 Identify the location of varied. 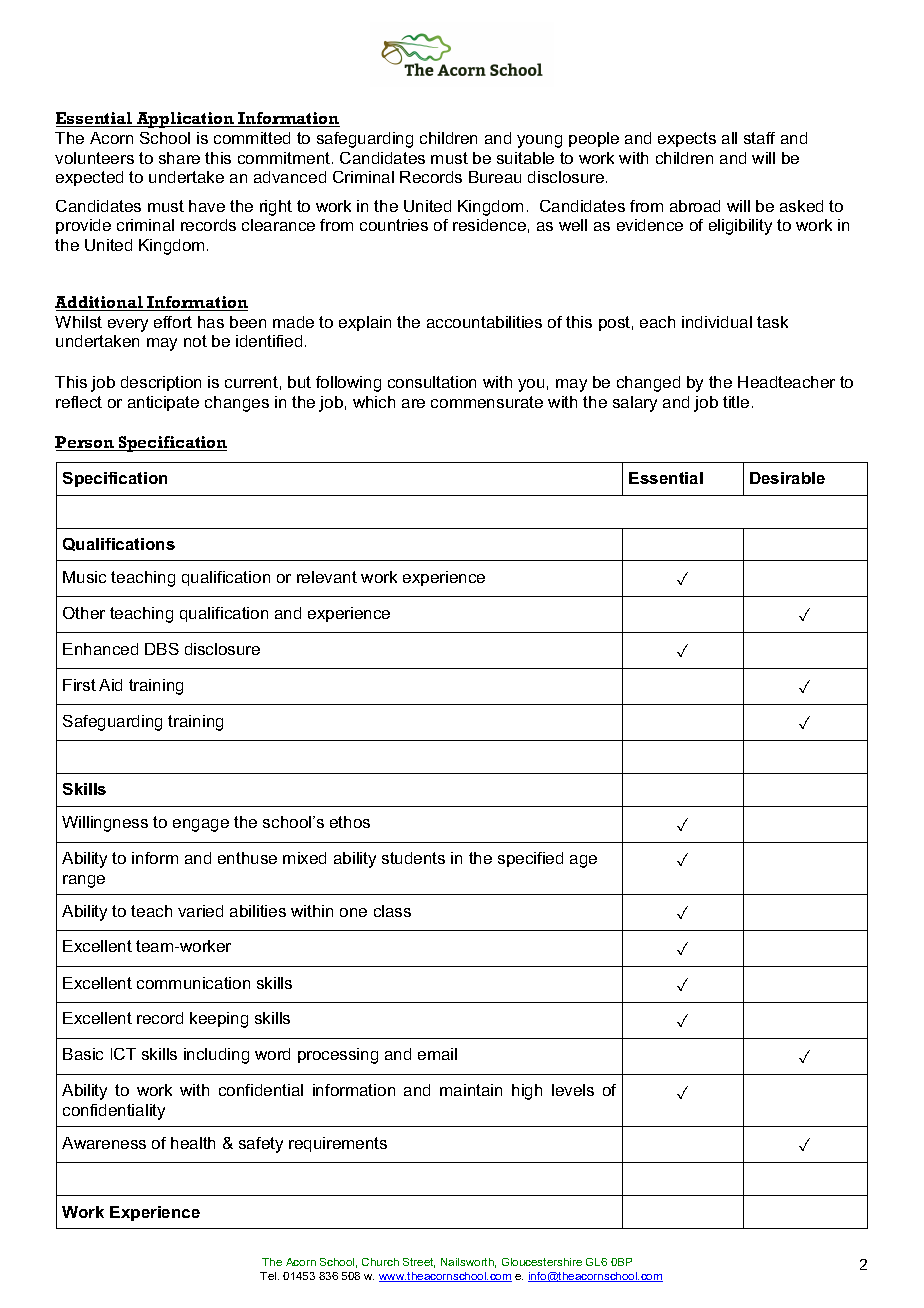
(200, 911).
